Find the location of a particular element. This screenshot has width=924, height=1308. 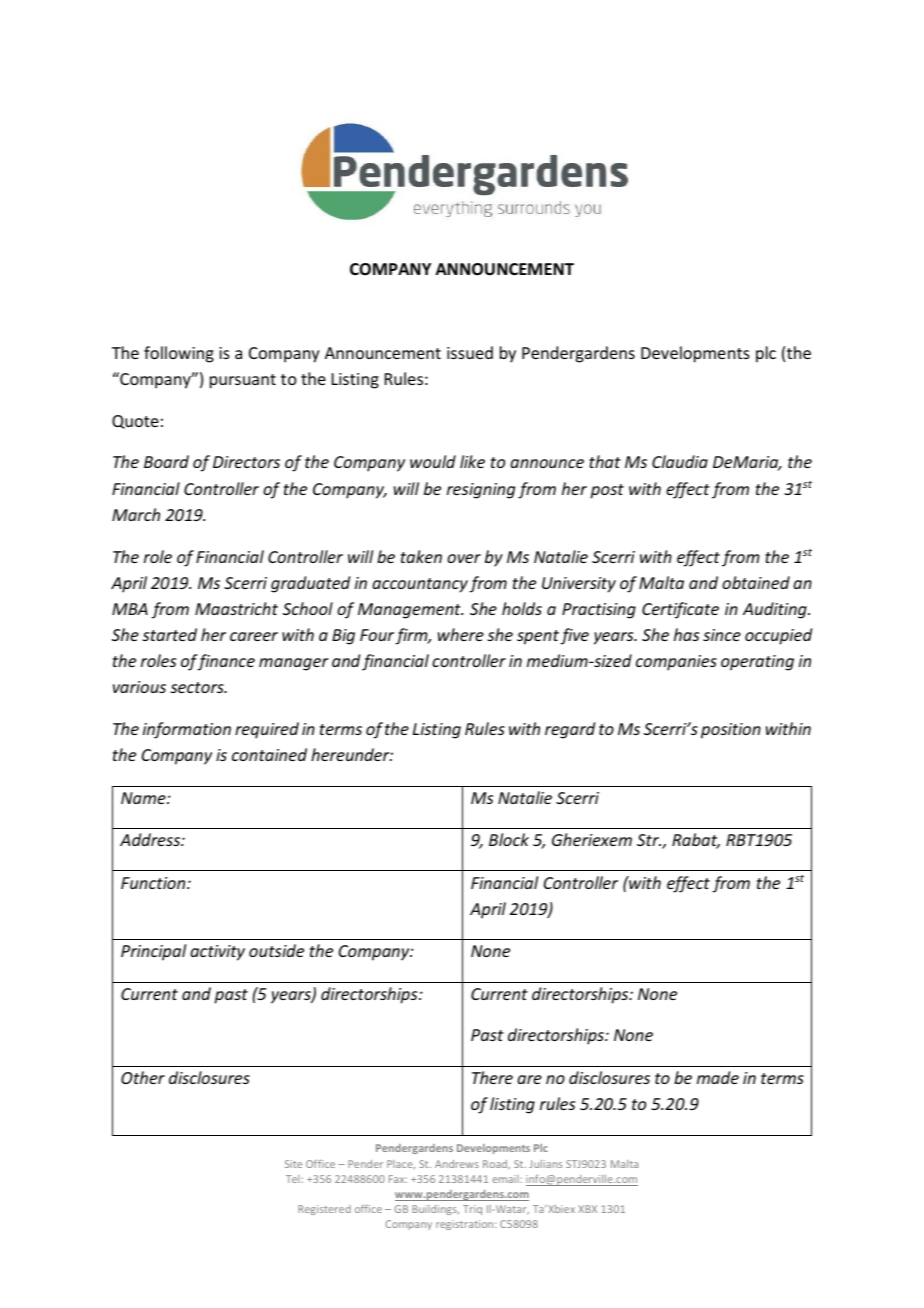

position is located at coordinates (731, 731).
